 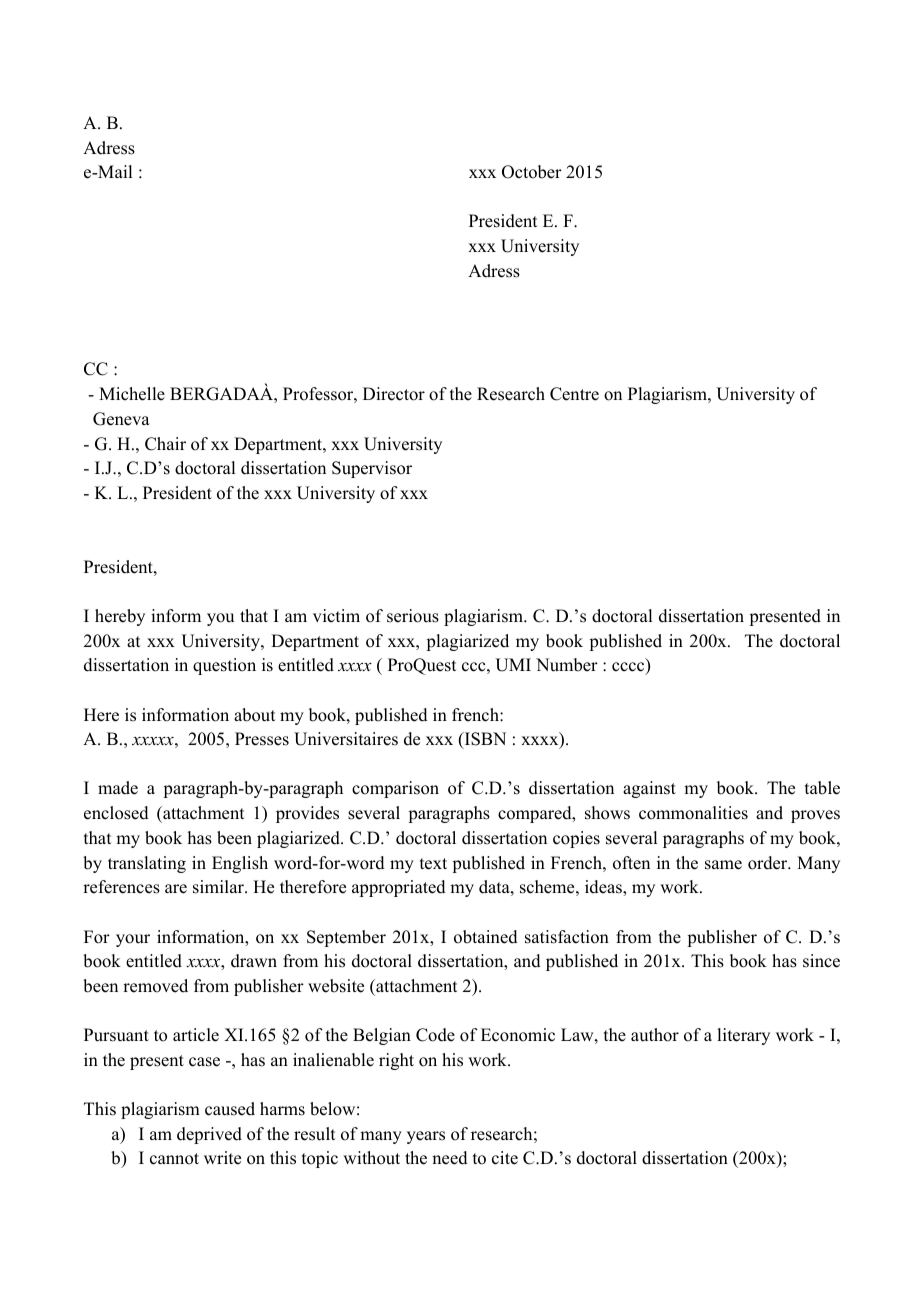 What do you see at coordinates (486, 937) in the document?
I see `obtained` at bounding box center [486, 937].
